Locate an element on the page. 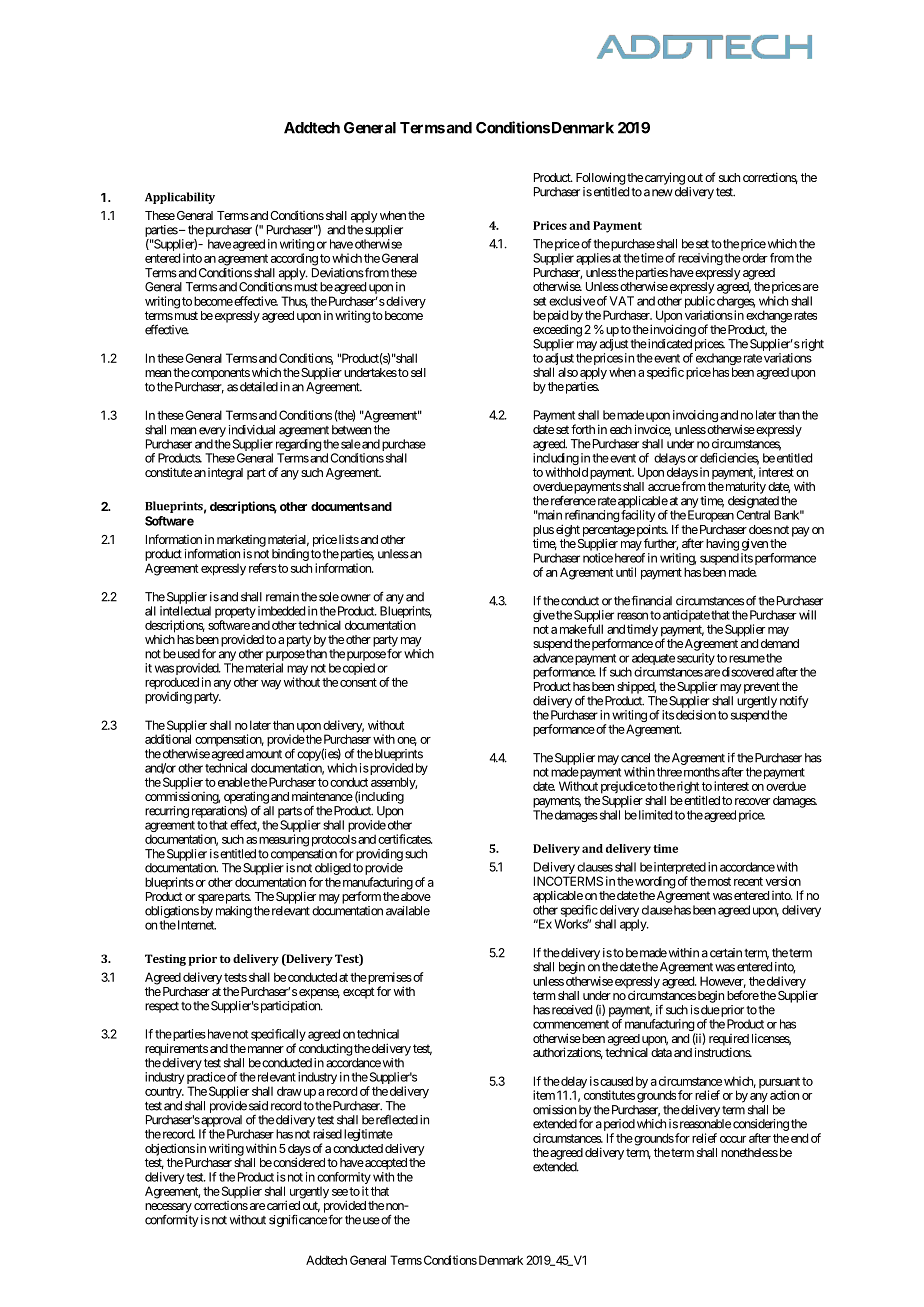 The height and width of the document is (1307, 924). accepted is located at coordinates (385, 1164).
